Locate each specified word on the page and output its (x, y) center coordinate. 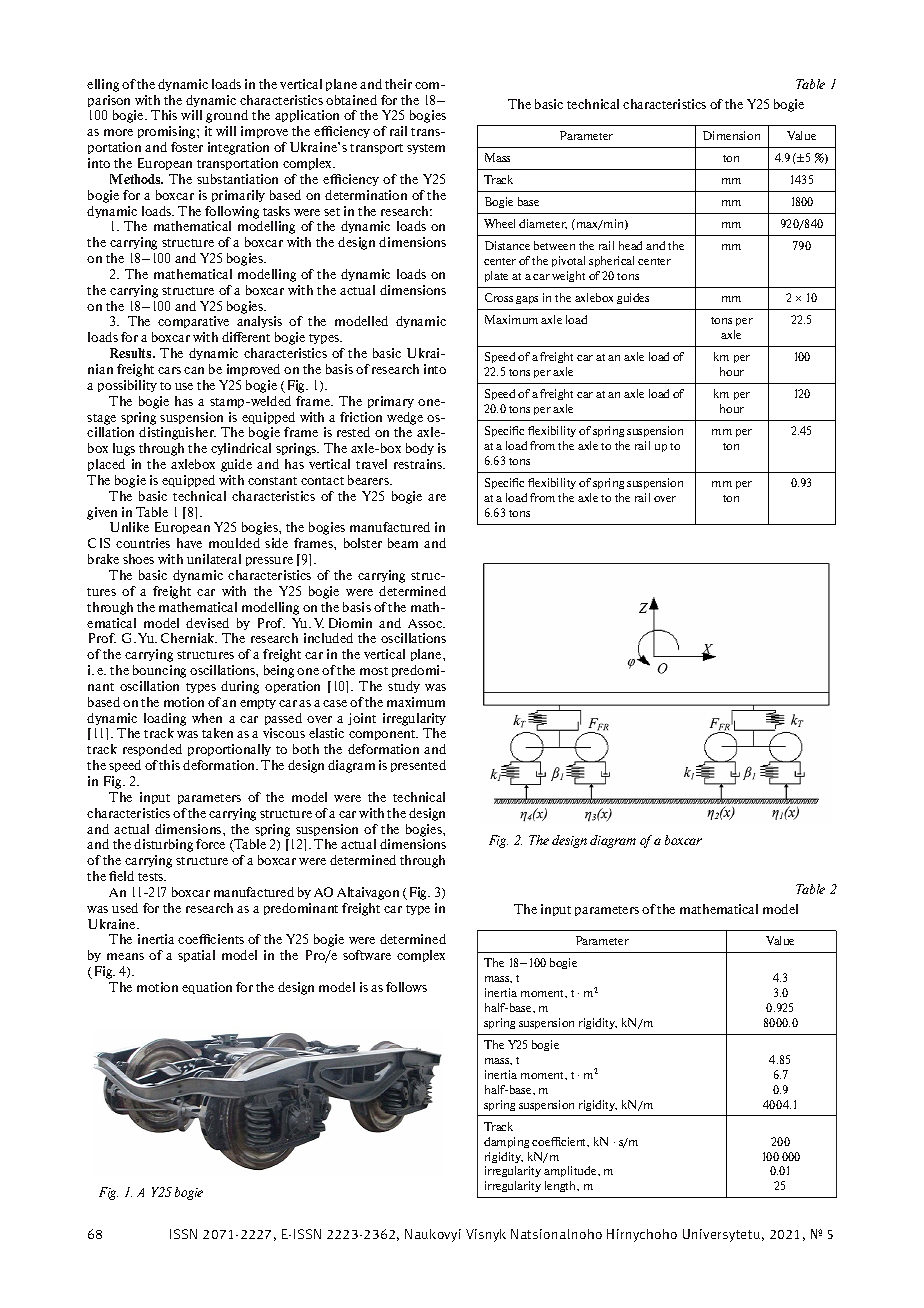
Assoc (426, 623)
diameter (543, 224)
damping (506, 1142)
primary (391, 402)
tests (152, 877)
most (374, 671)
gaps (527, 300)
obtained (351, 100)
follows (406, 987)
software (367, 955)
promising (168, 132)
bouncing (159, 671)
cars (169, 370)
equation (207, 988)
